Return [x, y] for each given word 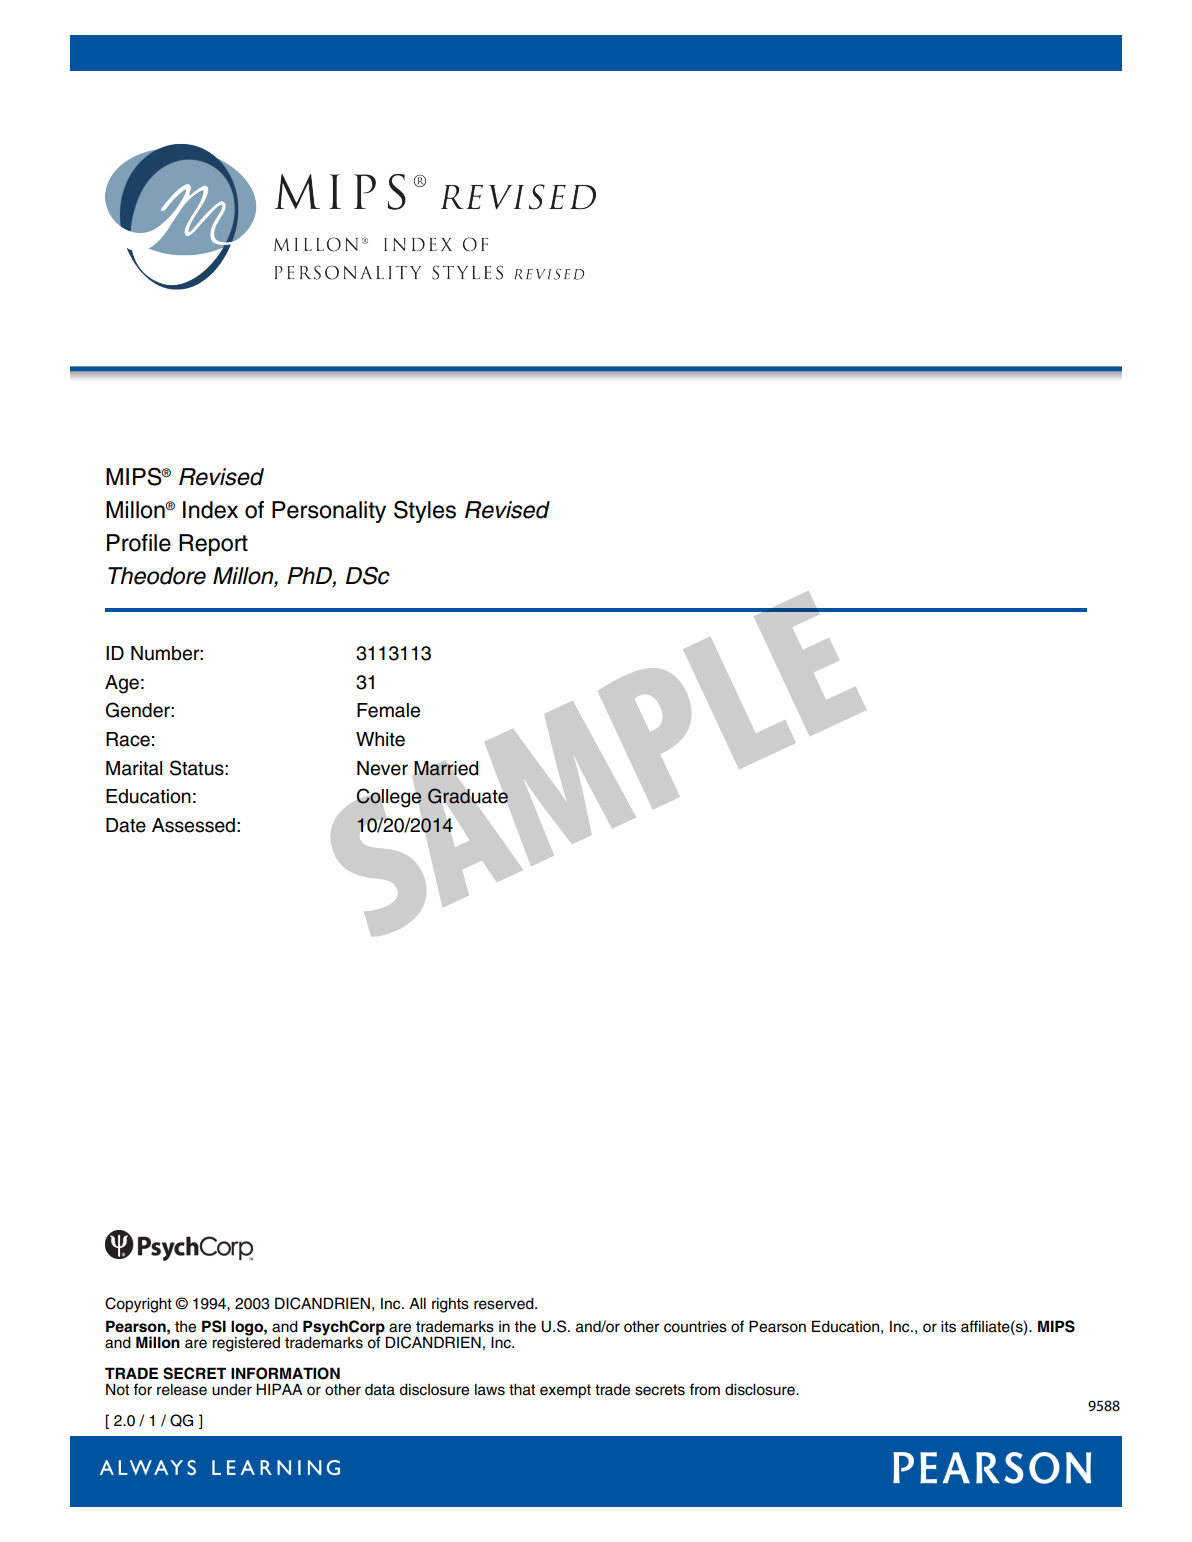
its [948, 1326]
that [522, 1389]
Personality [329, 512]
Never [382, 768]
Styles [425, 511]
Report [213, 545]
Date [126, 825]
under [232, 1390]
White [380, 739]
